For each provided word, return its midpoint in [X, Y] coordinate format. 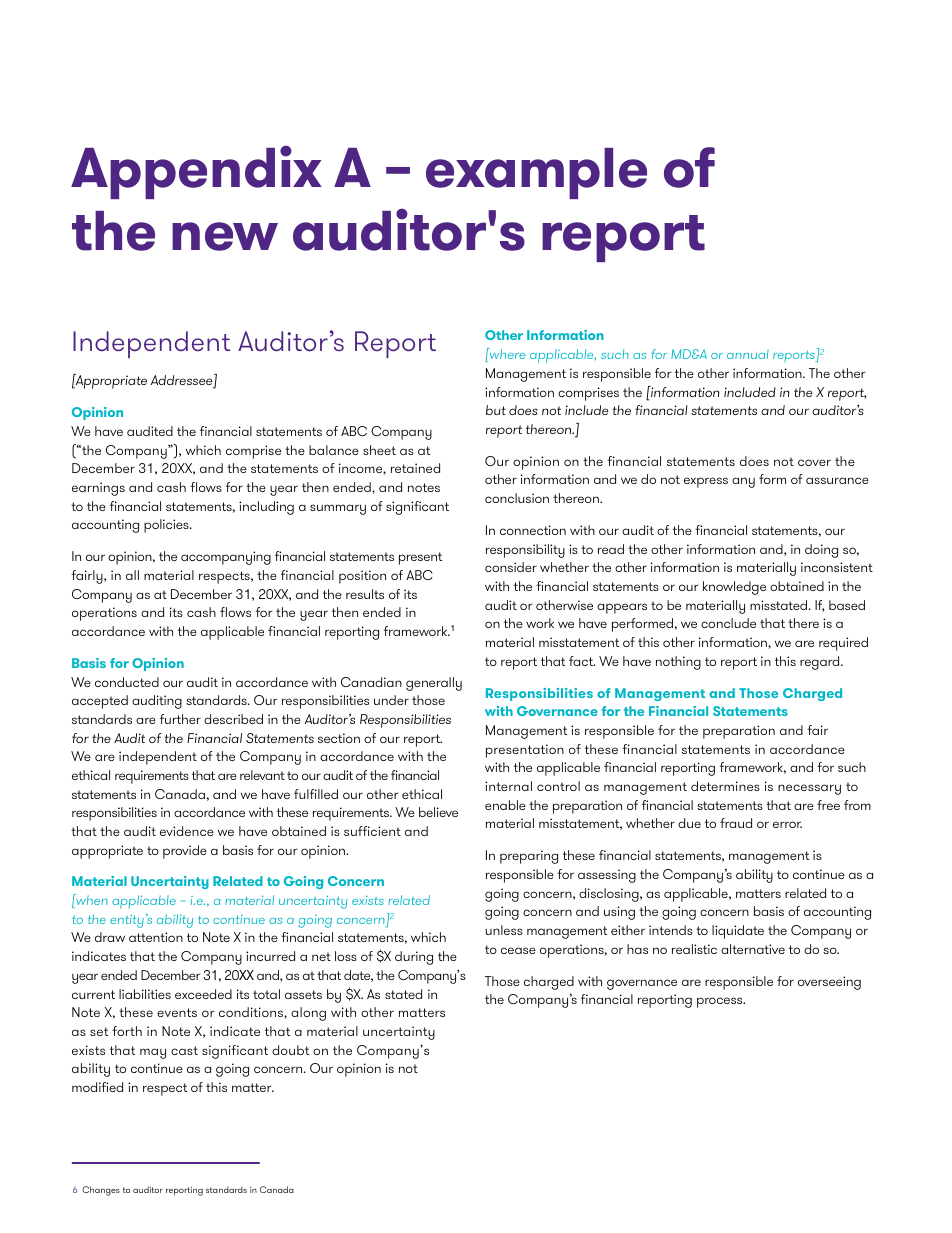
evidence [187, 831]
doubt [290, 1050]
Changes [101, 1191]
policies [167, 526]
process [721, 1002]
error [787, 824]
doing [821, 551]
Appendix [196, 172]
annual [748, 354]
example [536, 173]
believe [438, 812]
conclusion [517, 498]
